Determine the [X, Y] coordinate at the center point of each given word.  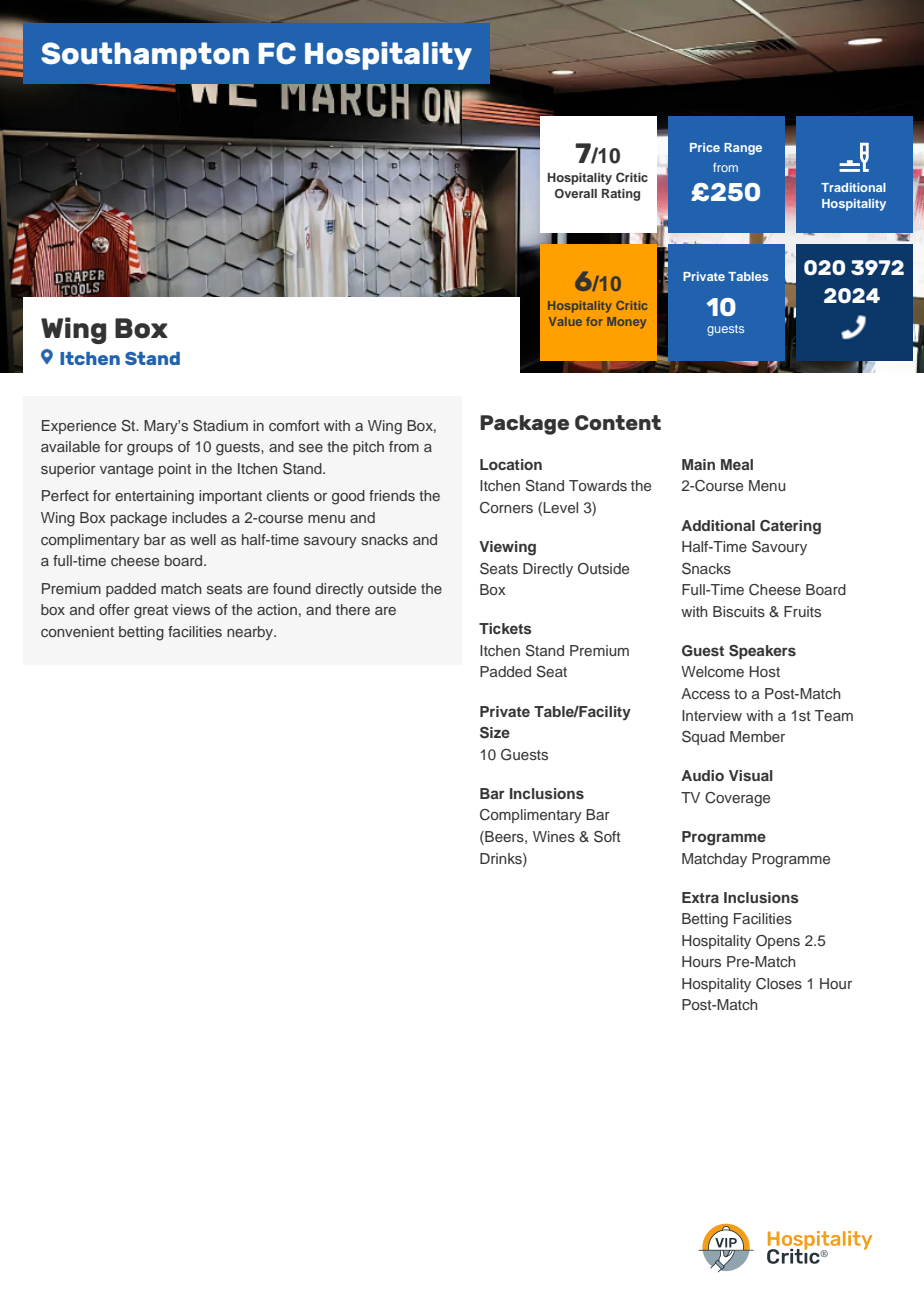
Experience [79, 427]
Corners [506, 508]
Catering [790, 527]
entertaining [154, 497]
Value [565, 321]
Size [495, 733]
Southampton [145, 56]
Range [743, 149]
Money [626, 323]
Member [757, 736]
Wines [554, 836]
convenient [77, 631]
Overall [576, 194]
